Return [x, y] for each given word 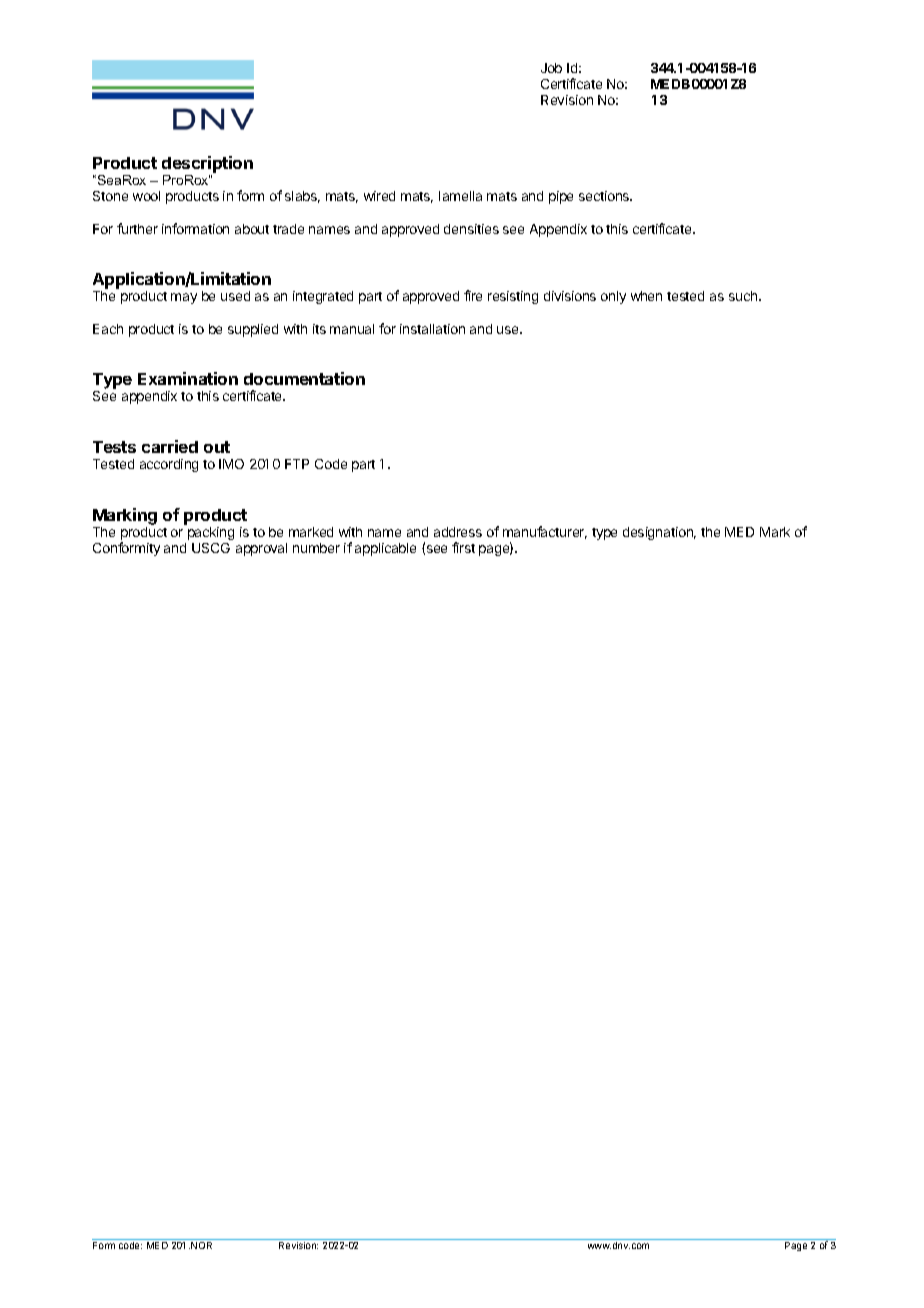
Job [551, 68]
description [207, 164]
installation [432, 329]
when [646, 296]
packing [211, 533]
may [184, 298]
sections [605, 196]
